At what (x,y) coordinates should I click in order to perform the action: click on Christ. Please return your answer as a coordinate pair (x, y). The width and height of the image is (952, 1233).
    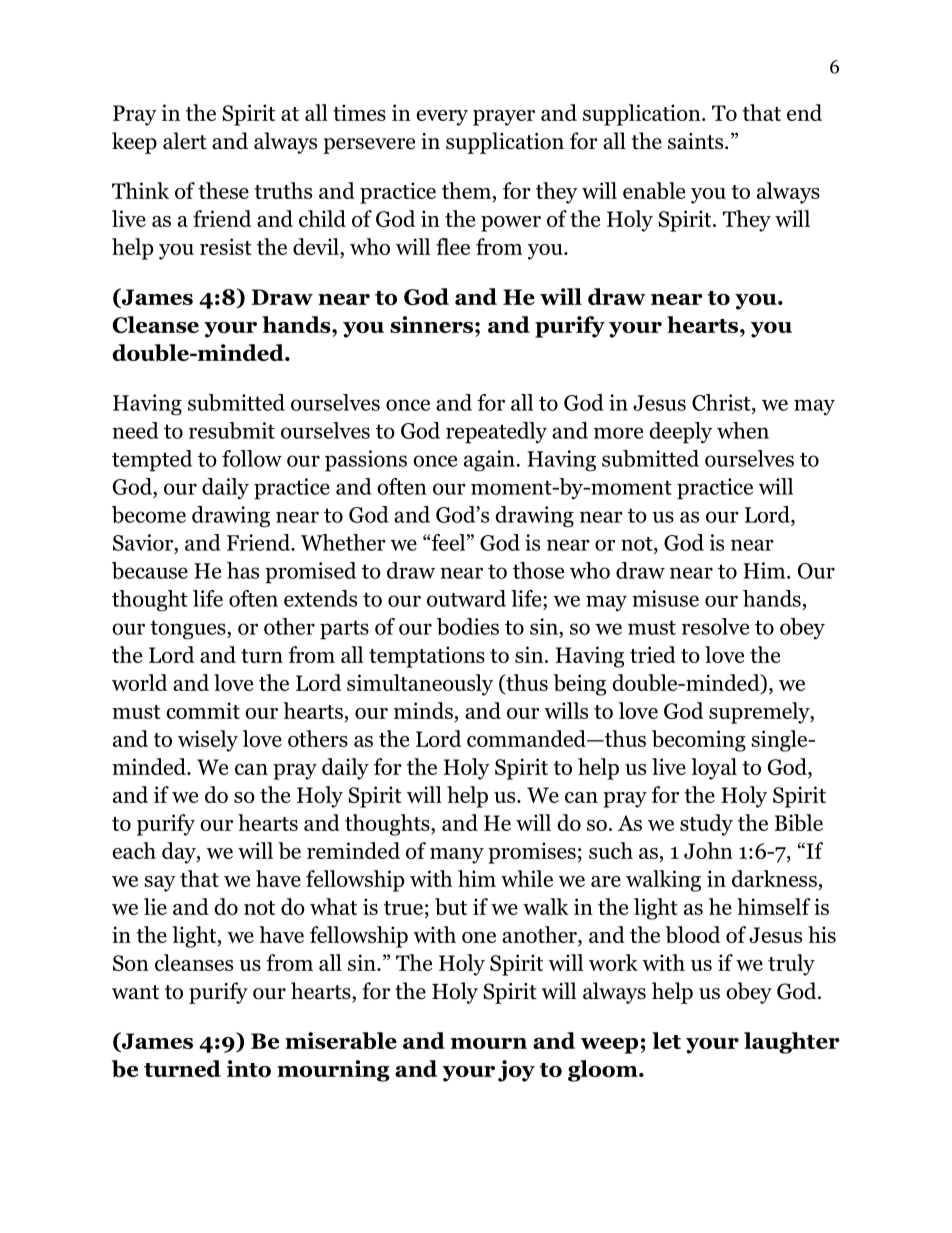
    Looking at the image, I should click on (722, 402).
